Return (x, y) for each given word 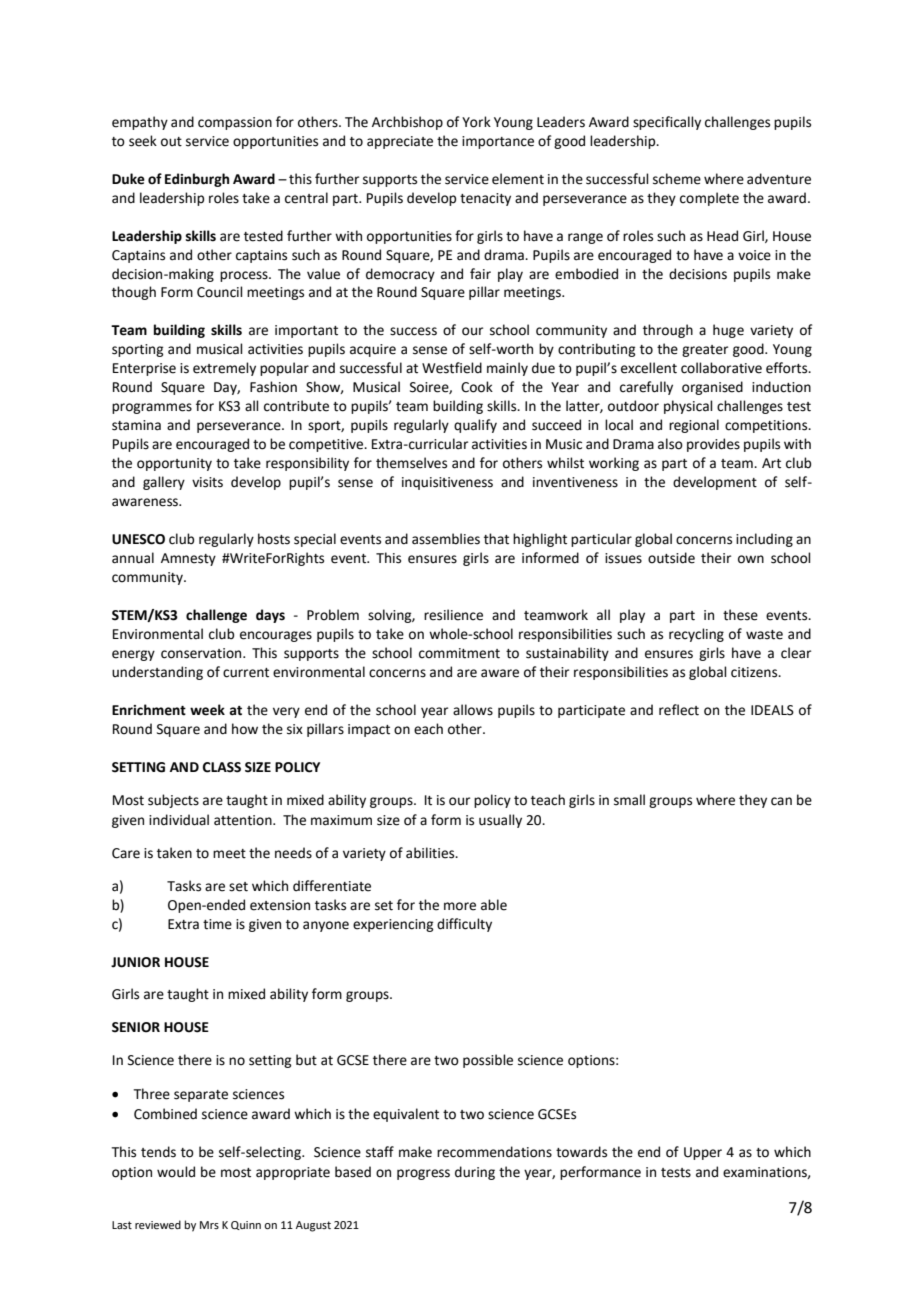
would (176, 1172)
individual (179, 820)
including (764, 540)
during (475, 1173)
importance (498, 142)
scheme (677, 179)
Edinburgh (197, 180)
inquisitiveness (447, 483)
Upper (703, 1153)
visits (207, 482)
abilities (431, 853)
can (781, 801)
